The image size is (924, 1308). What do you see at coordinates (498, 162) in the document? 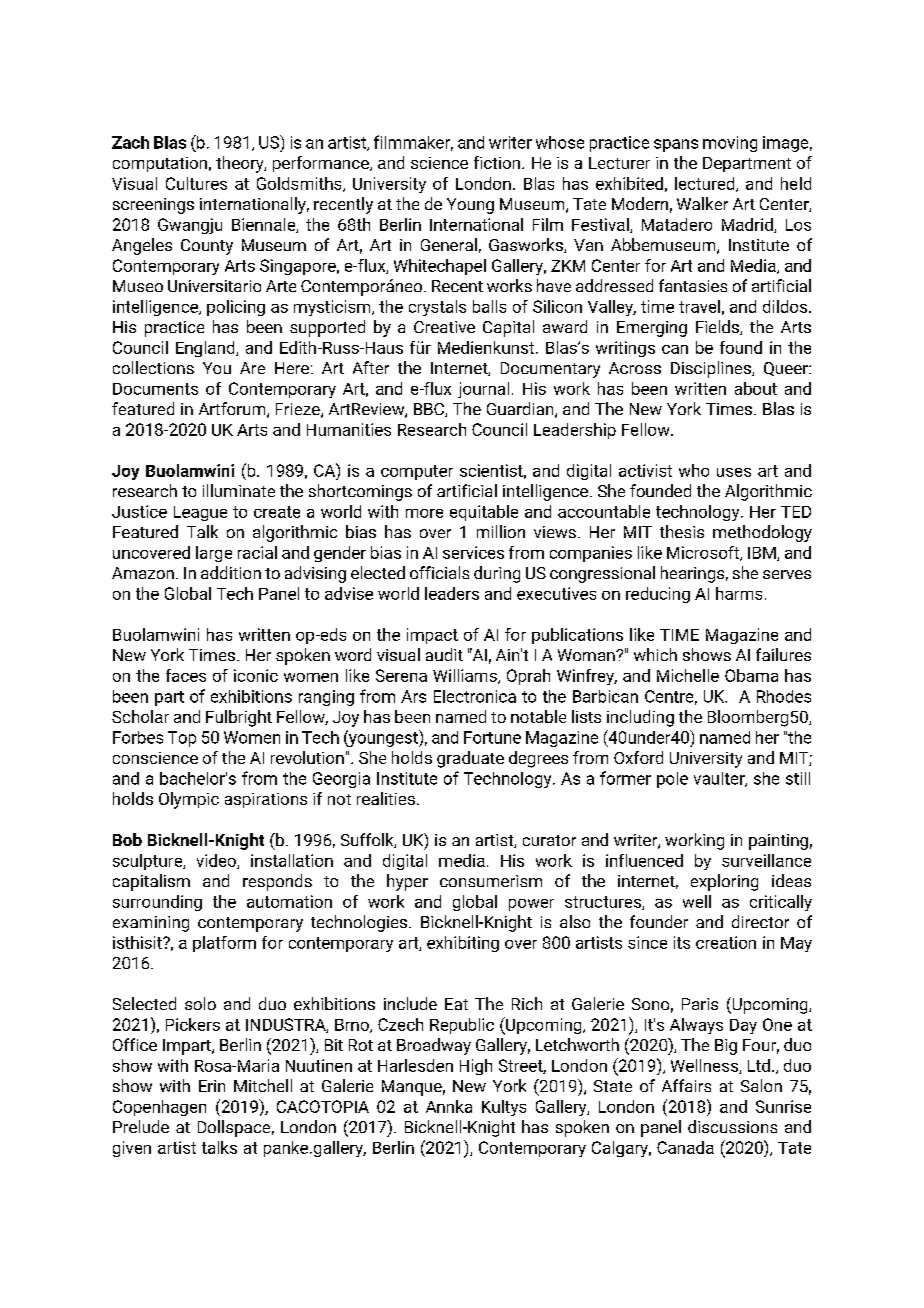
I see `fiction` at bounding box center [498, 162].
